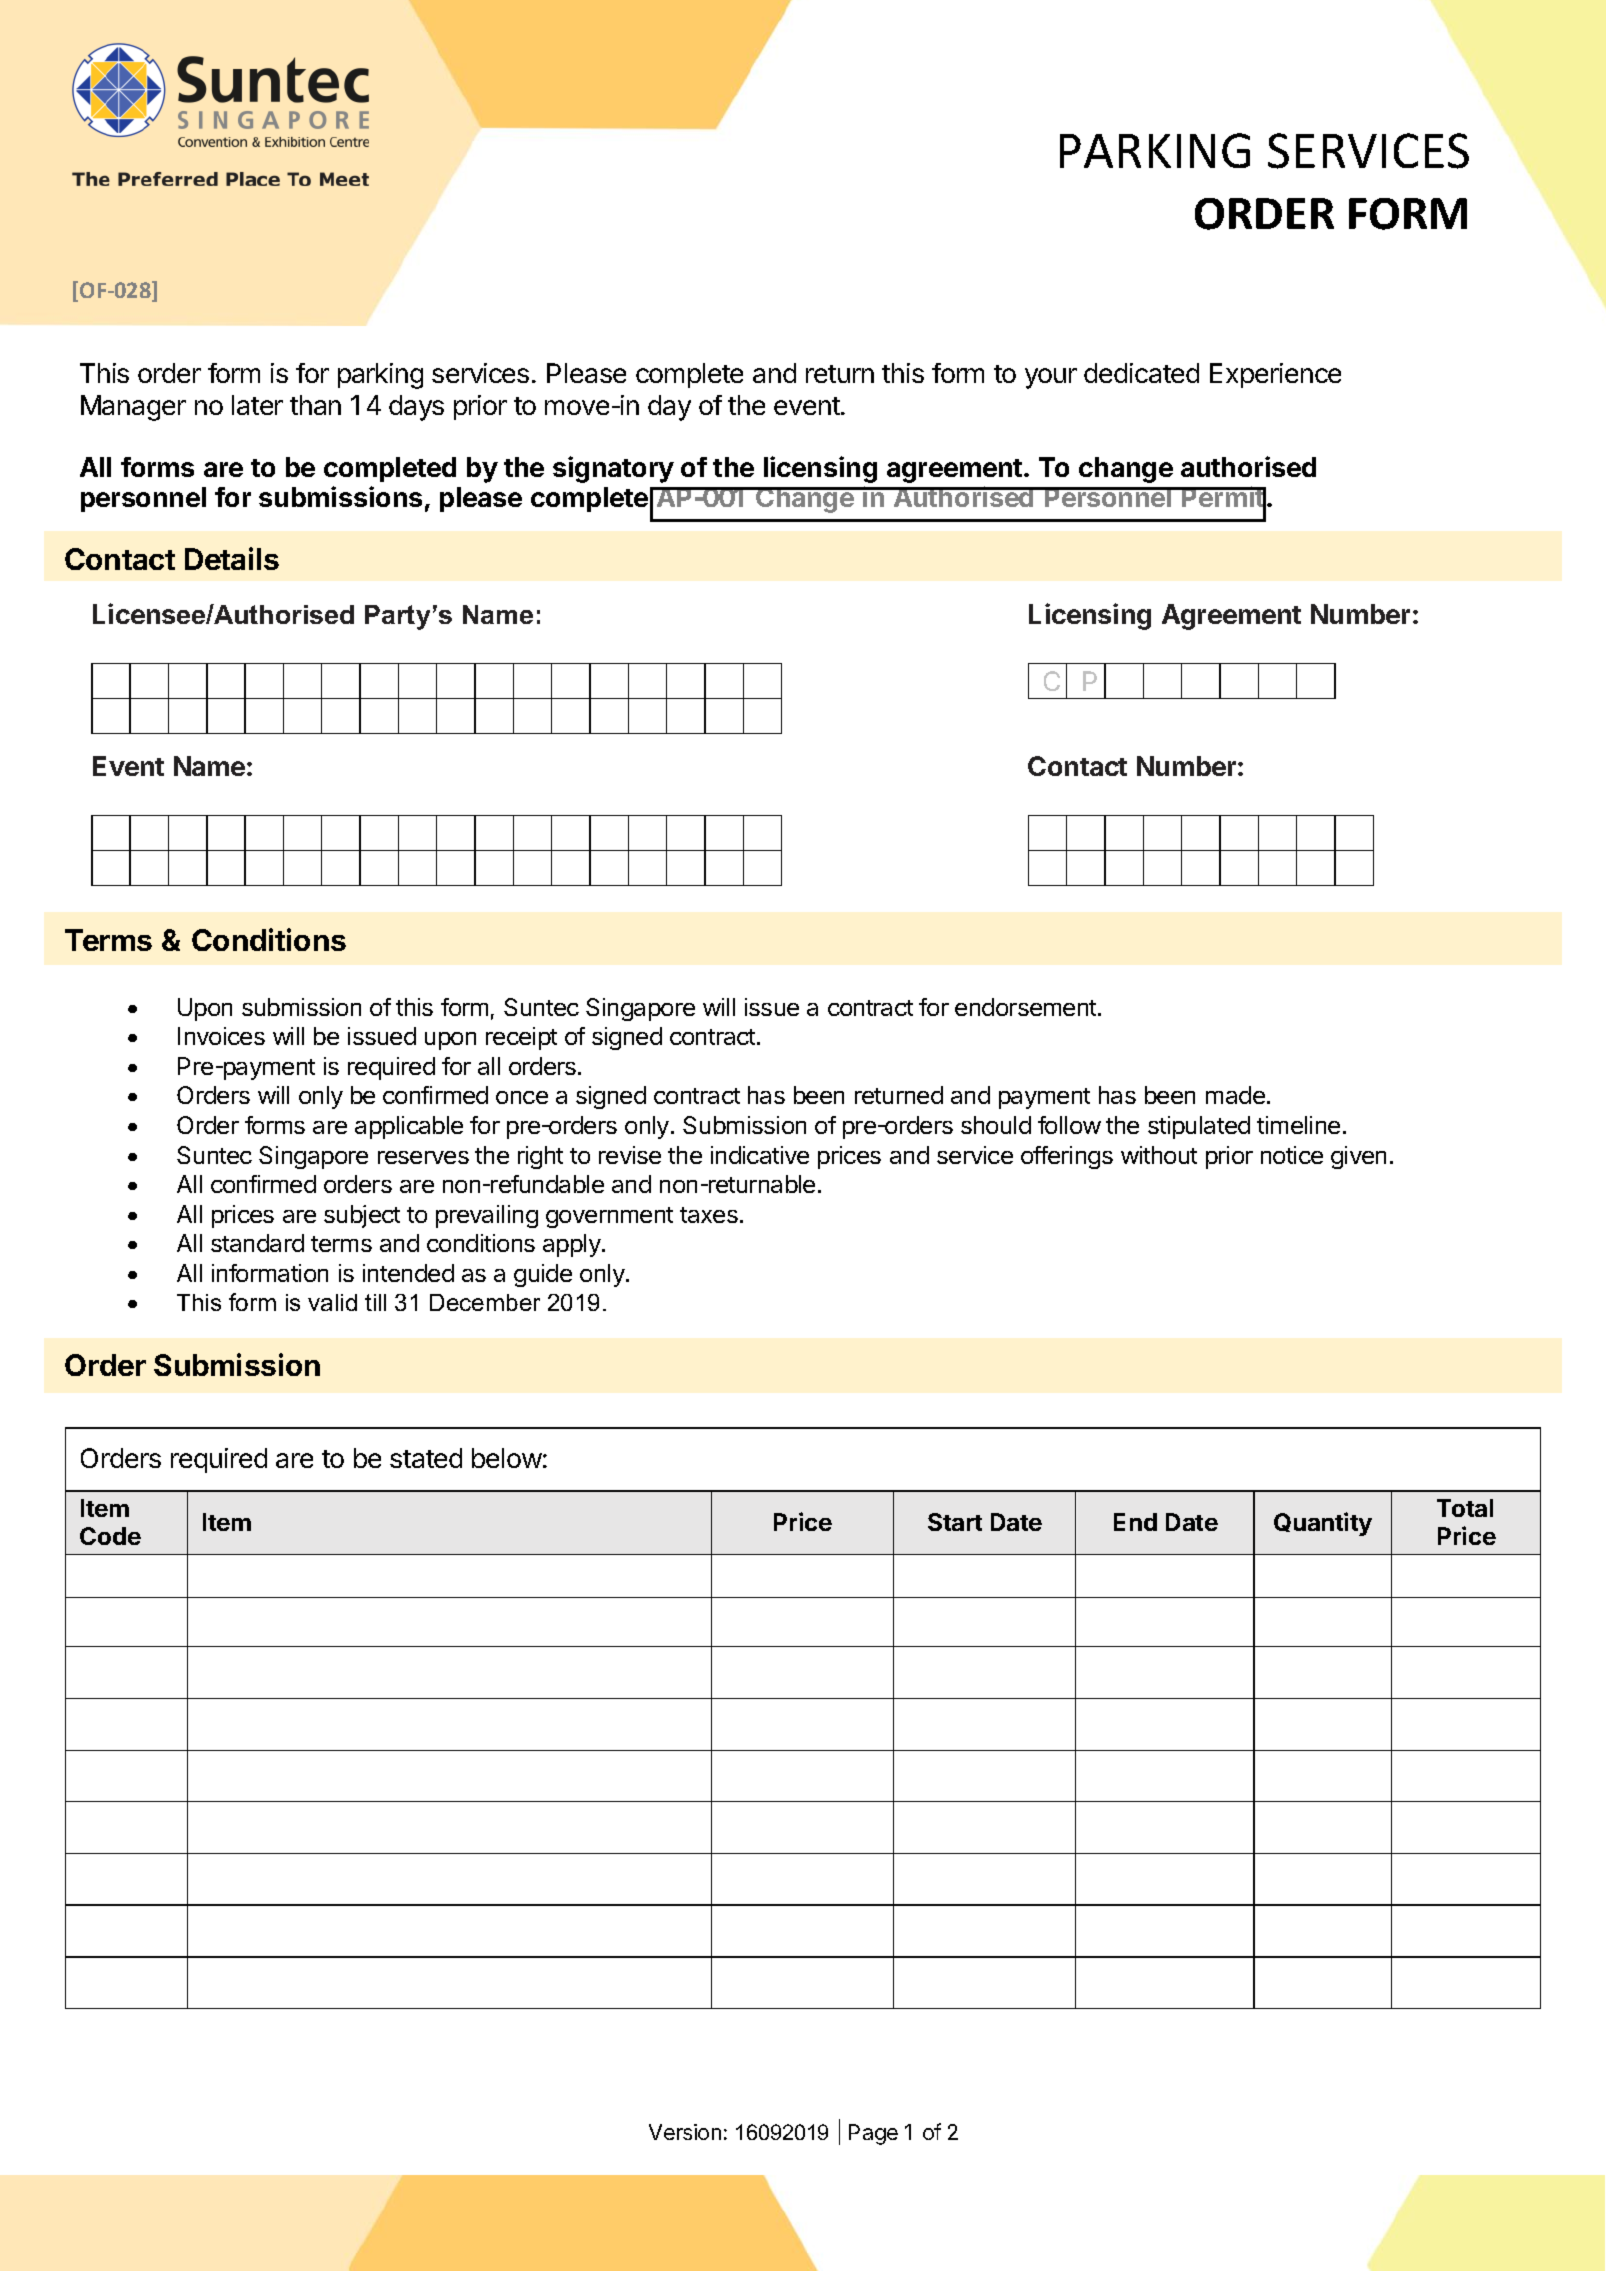  What do you see at coordinates (1275, 375) in the image?
I see `Experience` at bounding box center [1275, 375].
